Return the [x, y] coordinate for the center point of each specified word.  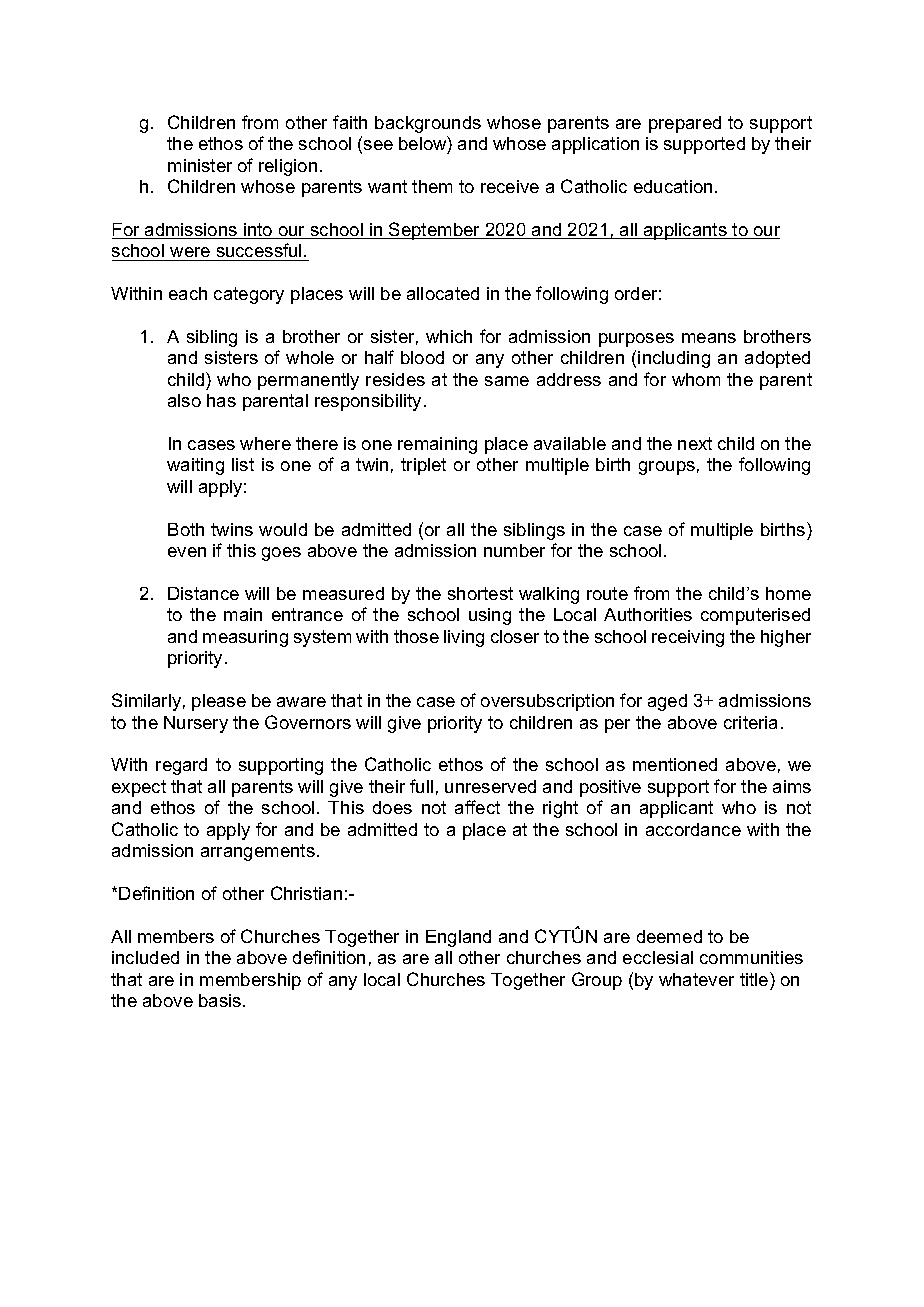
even [187, 552]
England [458, 938]
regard [181, 766]
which [449, 336]
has [221, 400]
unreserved [490, 786]
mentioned [675, 764]
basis [220, 1000]
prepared [685, 124]
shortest [480, 593]
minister [200, 165]
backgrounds [428, 124]
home [788, 593]
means [709, 338]
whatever [696, 979]
